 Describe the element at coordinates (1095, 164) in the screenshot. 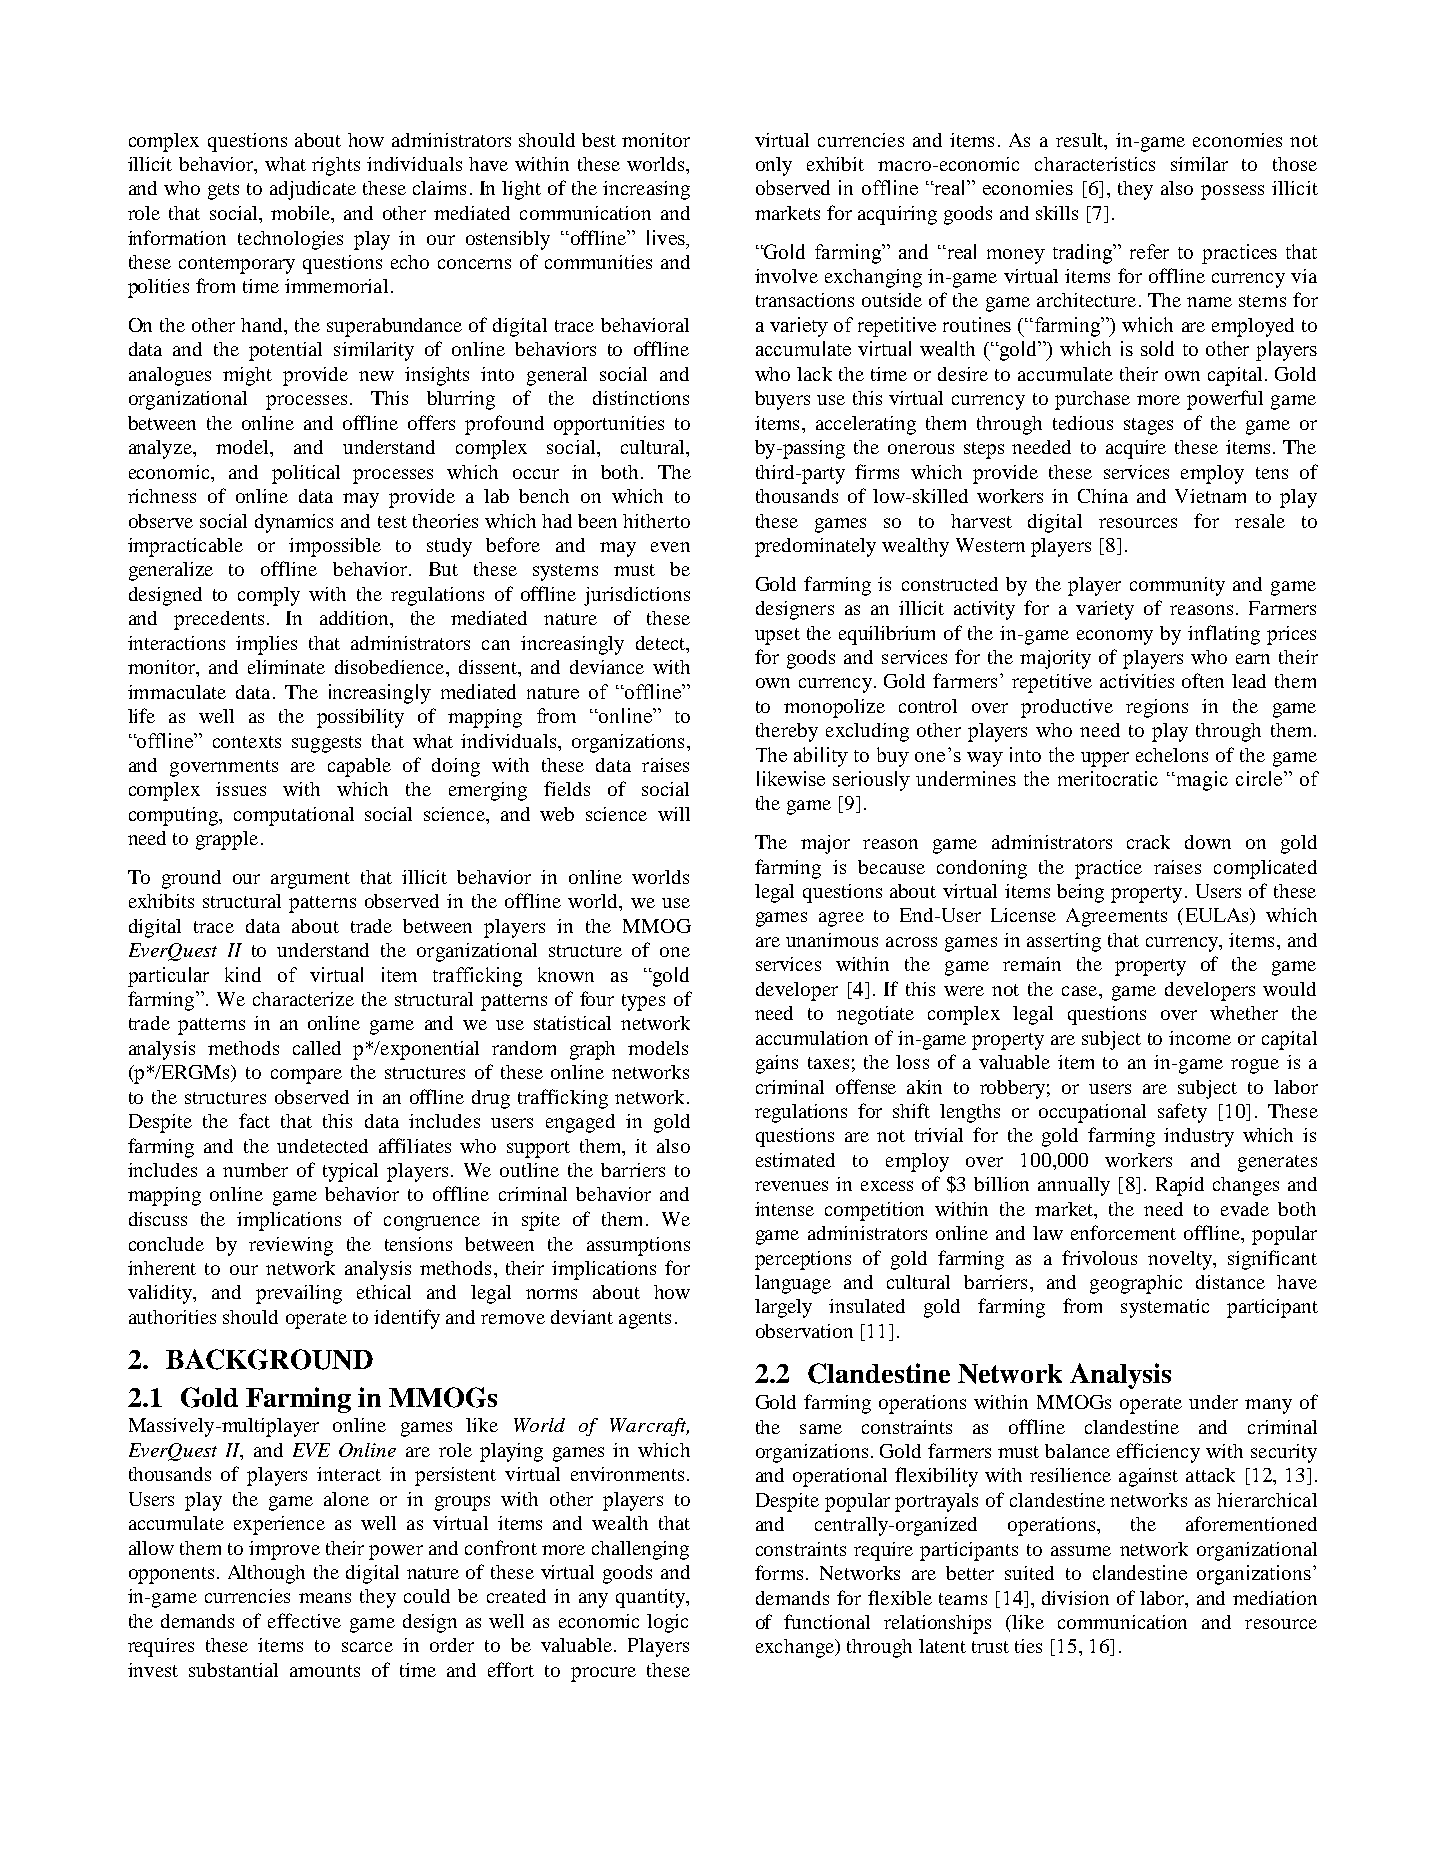

I see `characteristics` at that location.
